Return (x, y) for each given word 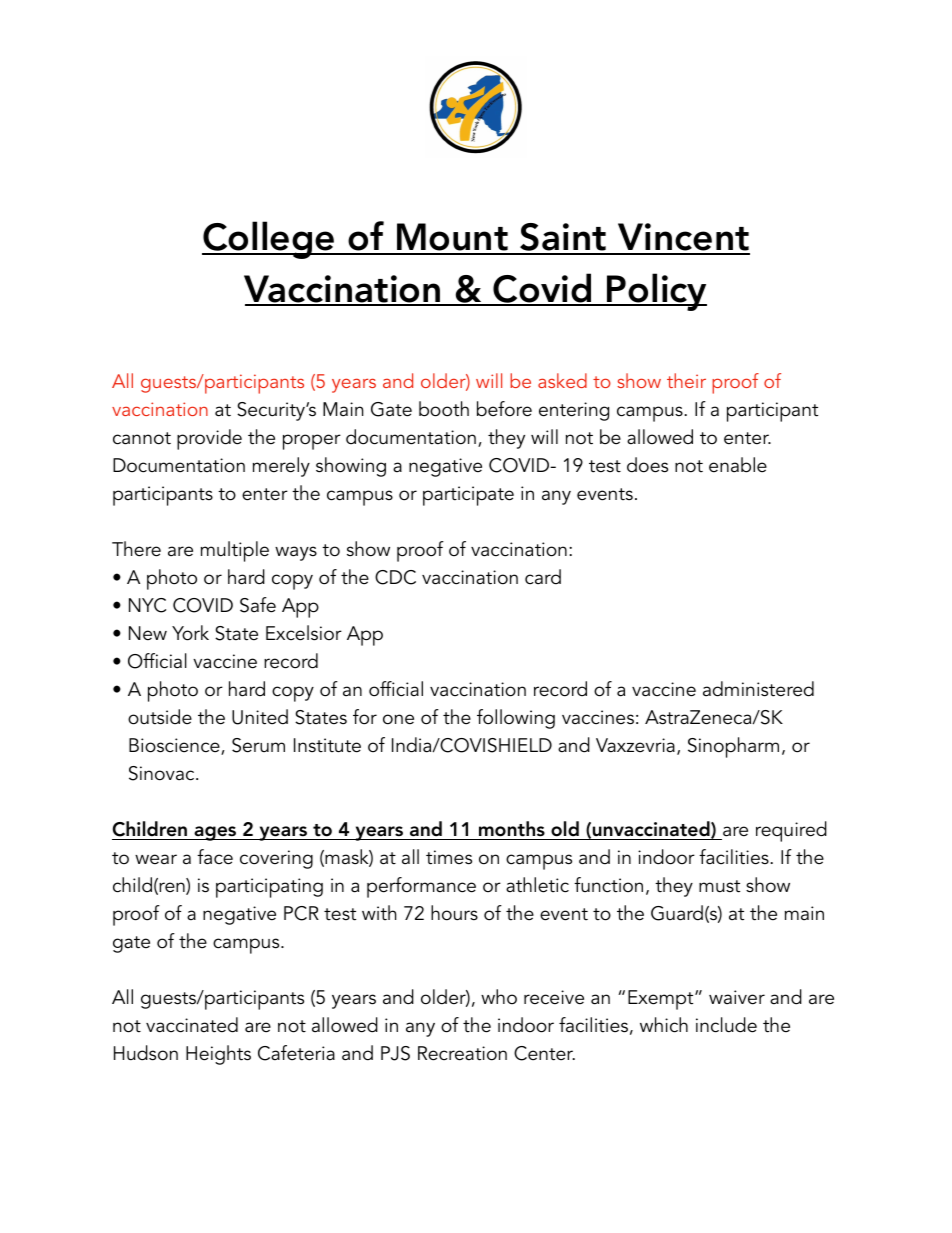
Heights (218, 1055)
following (516, 719)
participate (468, 496)
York (190, 633)
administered (758, 689)
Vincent (683, 238)
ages (215, 833)
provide (209, 439)
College (269, 240)
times (449, 857)
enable (738, 465)
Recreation (462, 1053)
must (719, 886)
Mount (452, 238)
